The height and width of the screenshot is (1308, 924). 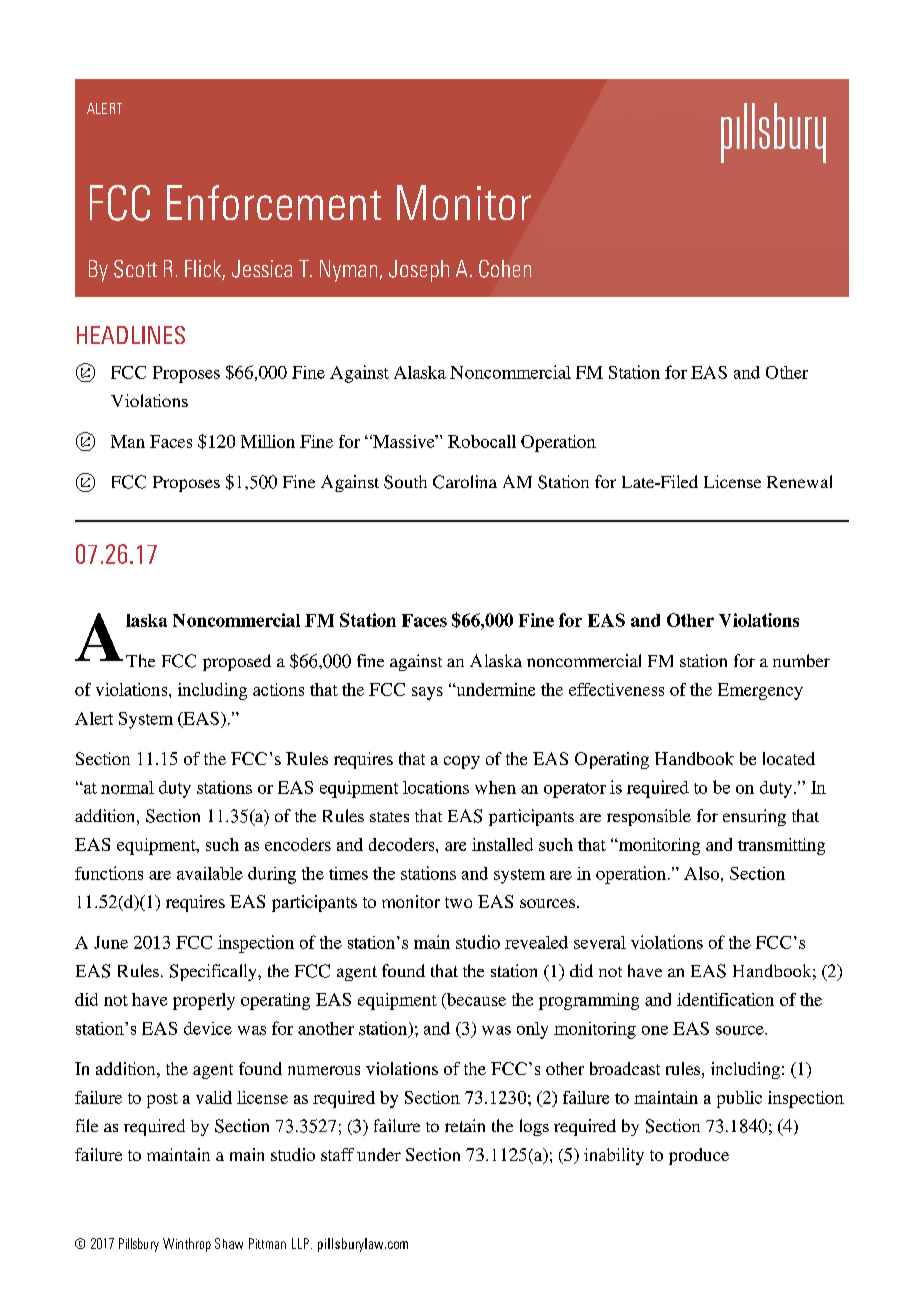 I want to click on Winthrop, so click(x=187, y=1245).
